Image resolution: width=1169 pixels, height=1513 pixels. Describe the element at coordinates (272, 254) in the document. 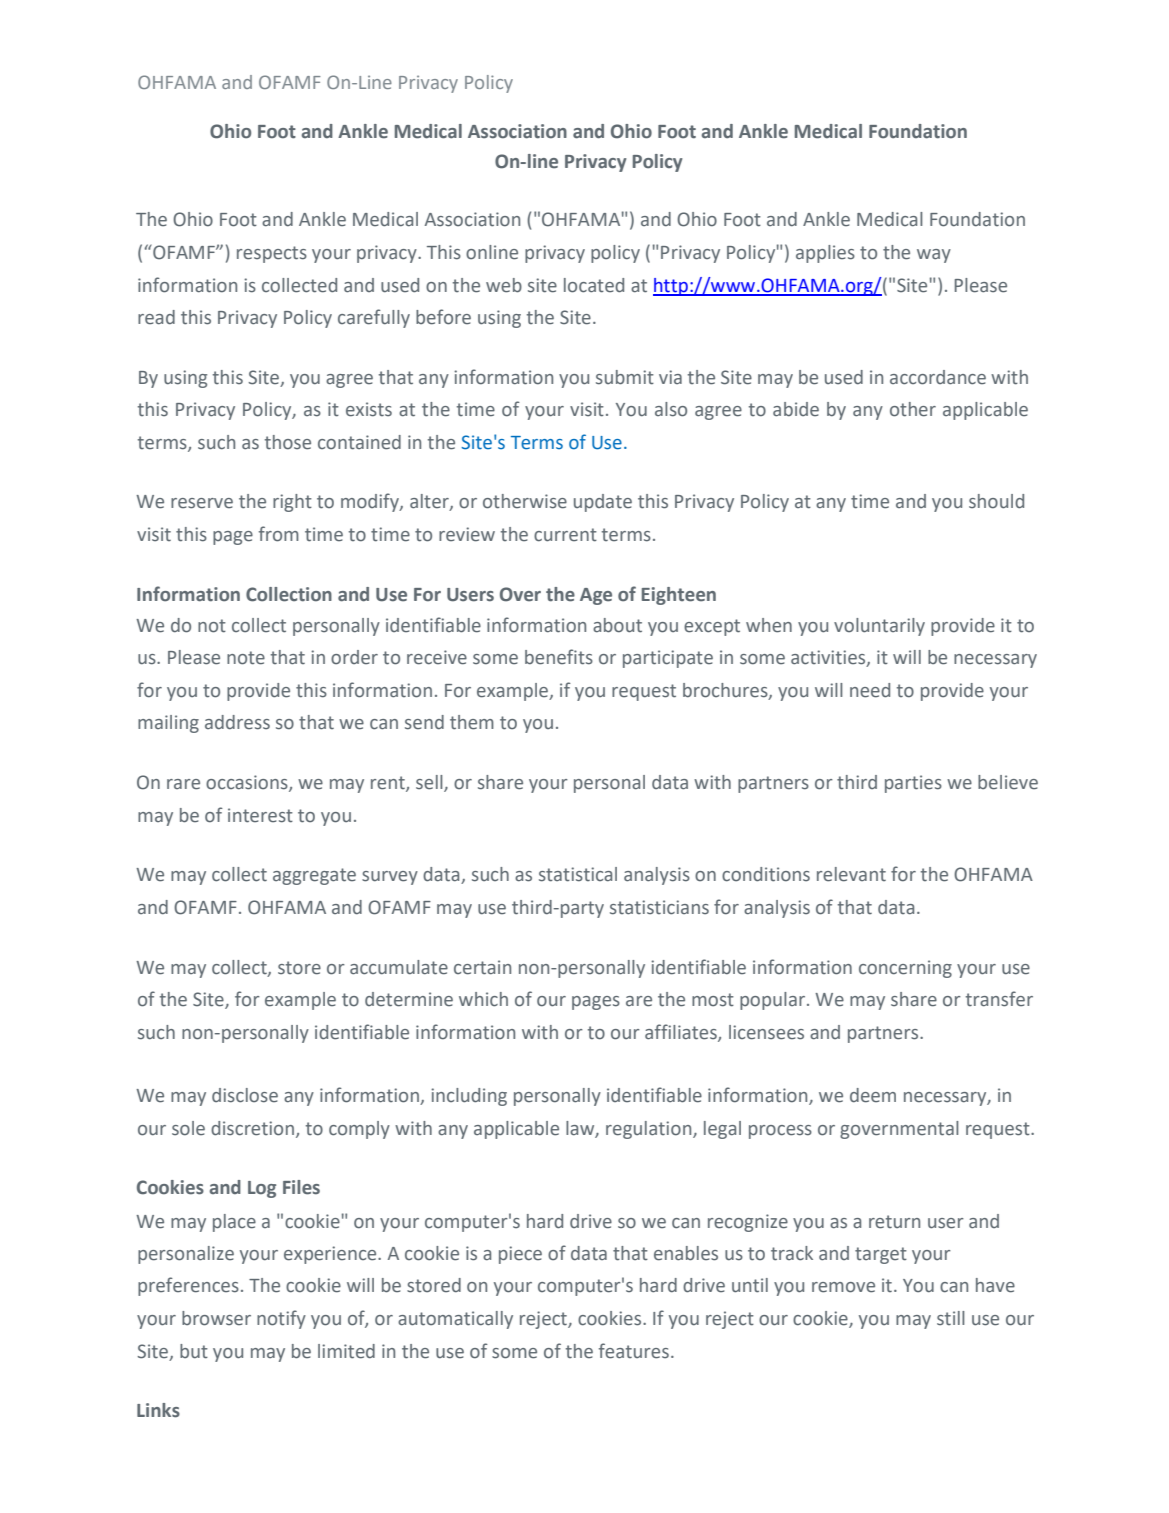

I see `respects` at that location.
